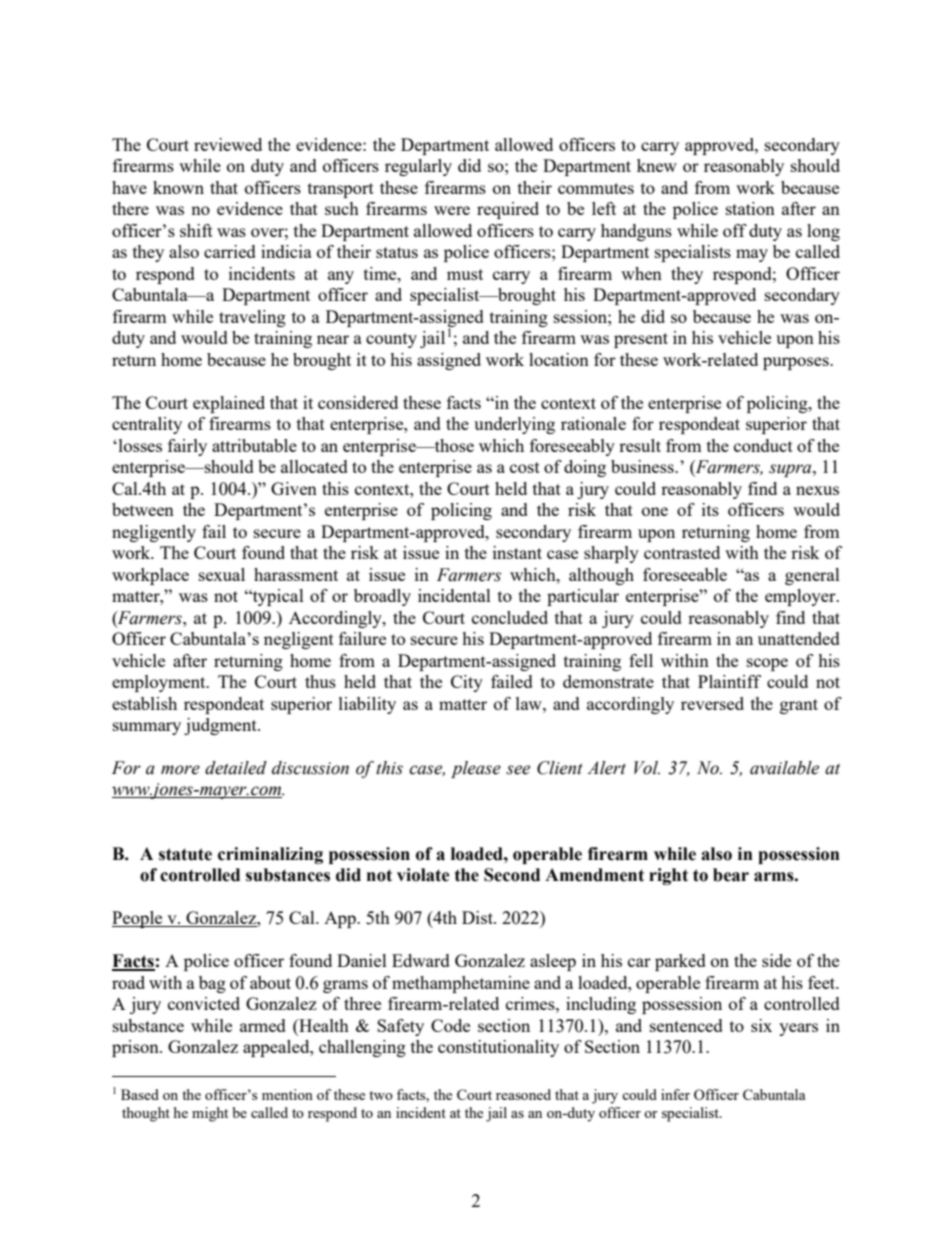  What do you see at coordinates (767, 664) in the screenshot?
I see `scope` at bounding box center [767, 664].
